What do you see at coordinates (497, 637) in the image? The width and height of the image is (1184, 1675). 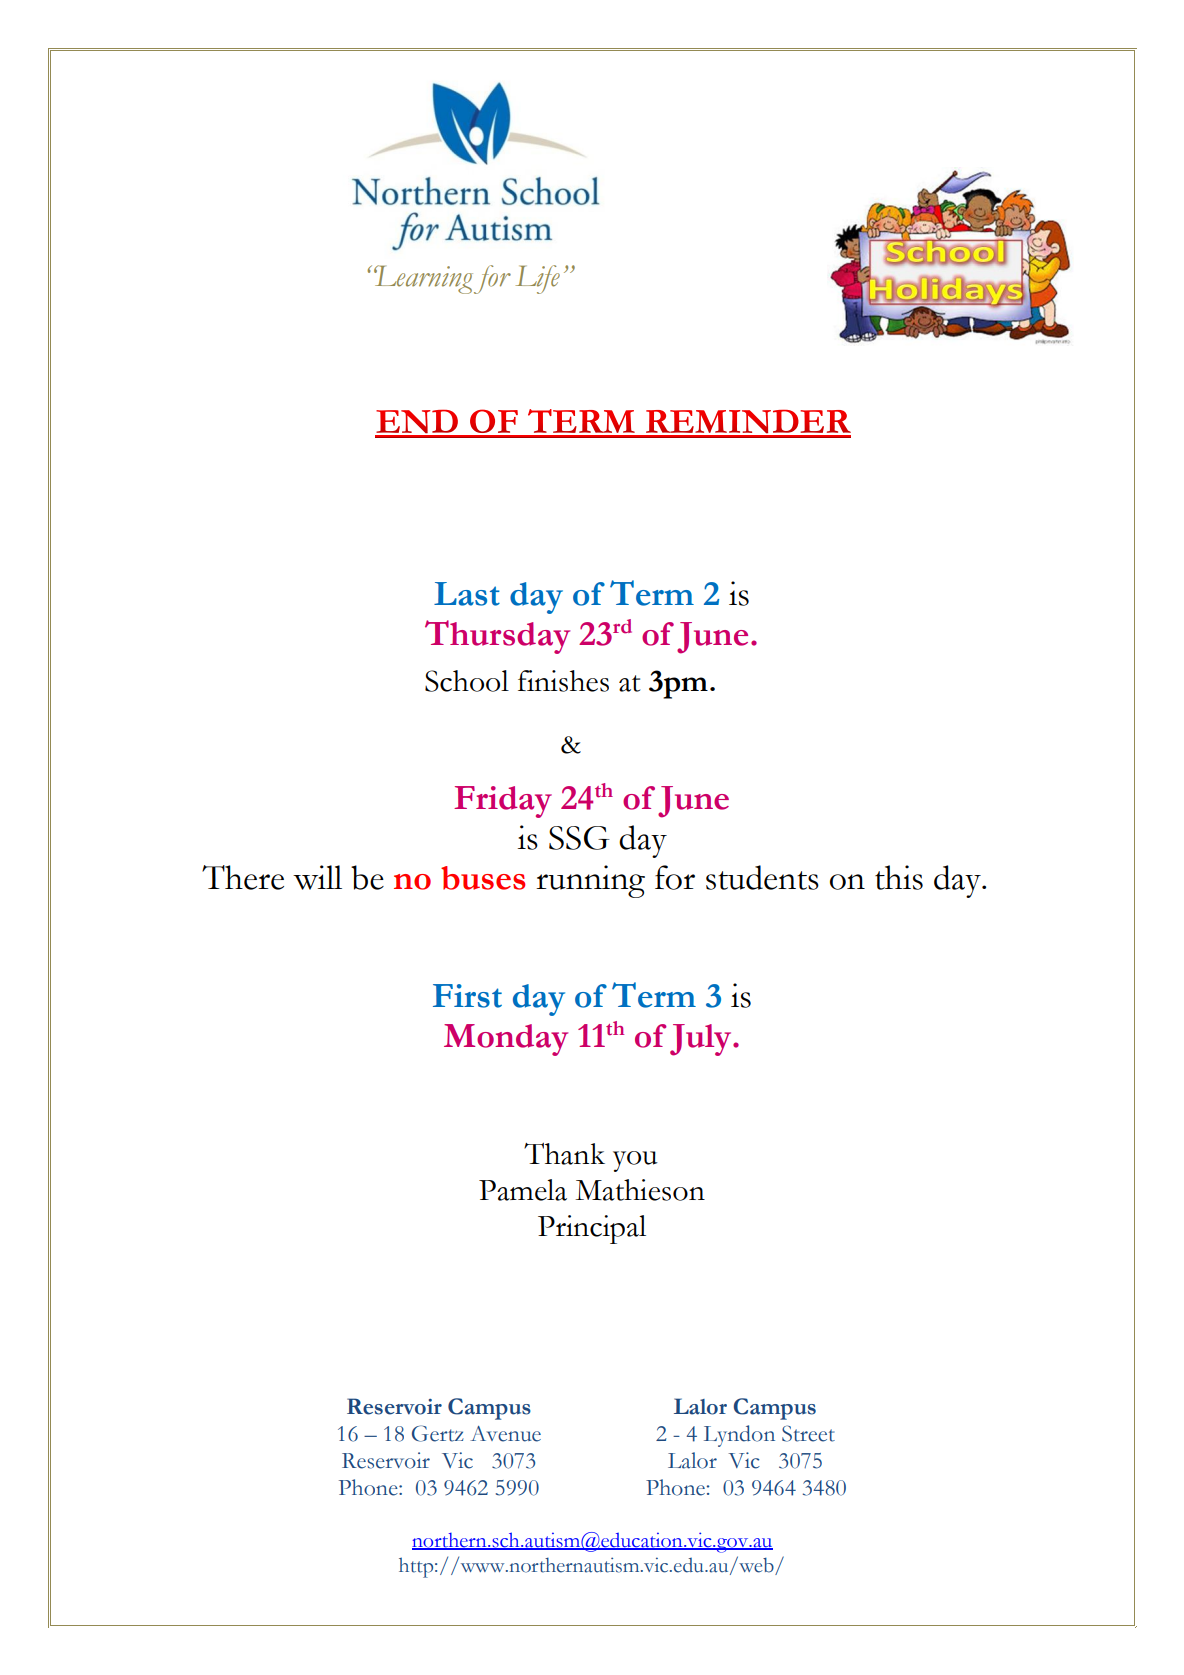 I see `Thursday` at bounding box center [497, 637].
